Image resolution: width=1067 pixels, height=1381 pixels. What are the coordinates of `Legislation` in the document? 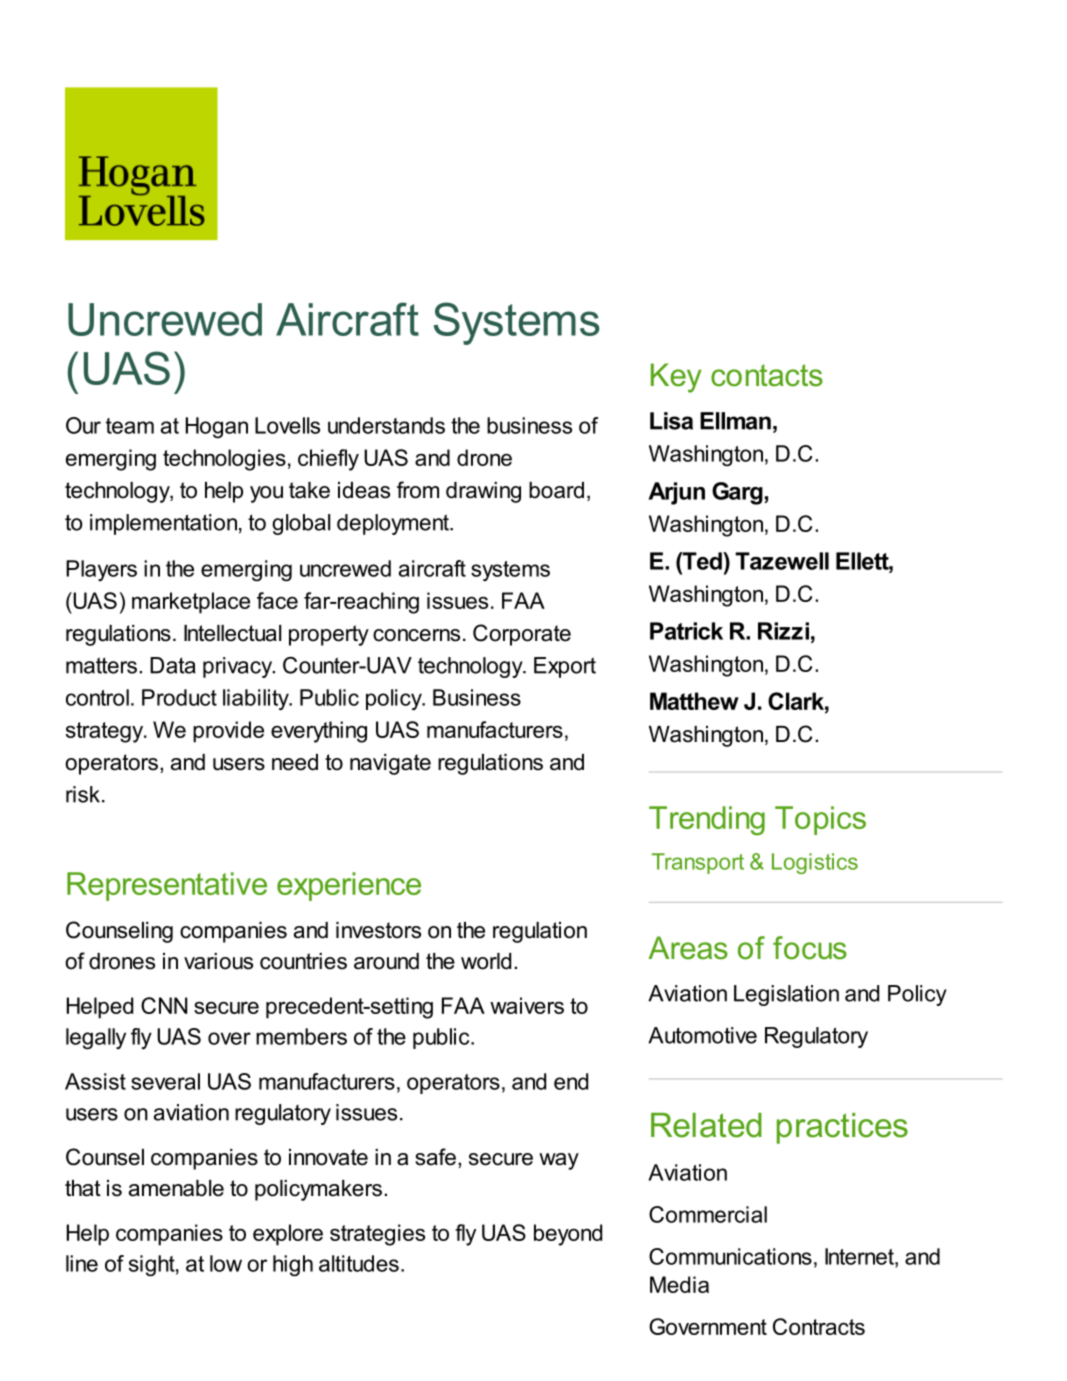 It's located at (786, 995).
